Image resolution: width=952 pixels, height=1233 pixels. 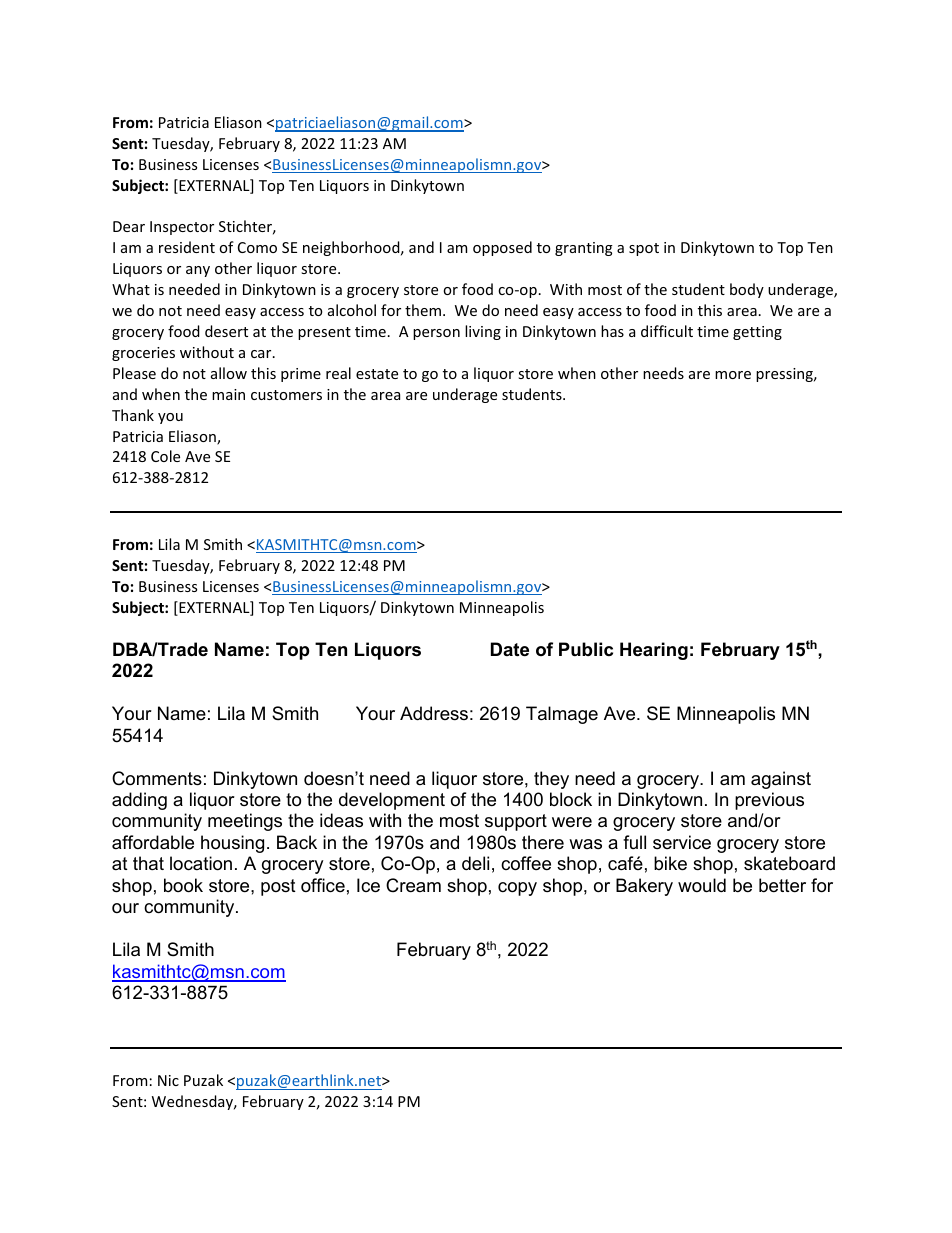 I want to click on copy, so click(x=517, y=889).
